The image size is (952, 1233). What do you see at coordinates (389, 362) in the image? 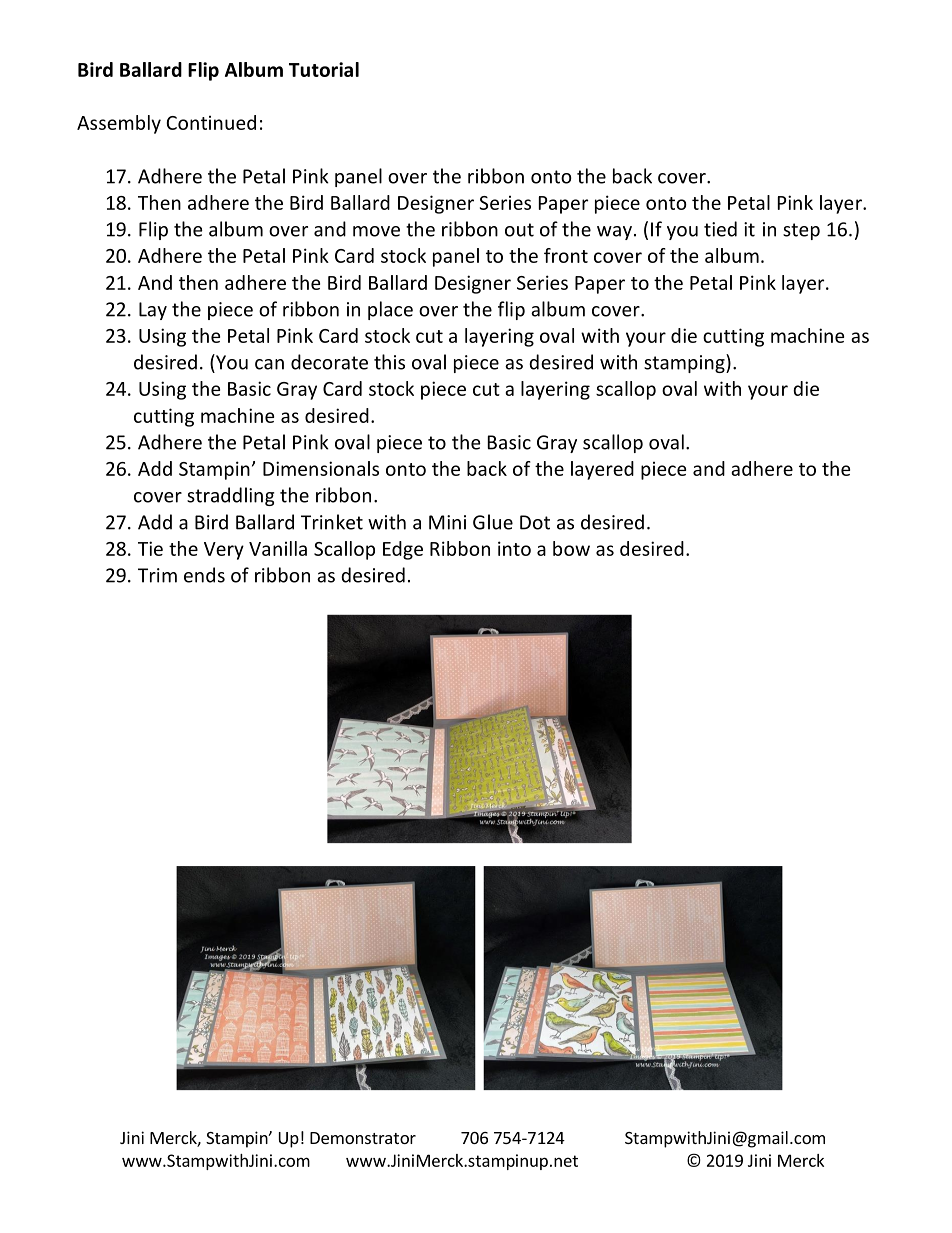
I see `this` at bounding box center [389, 362].
